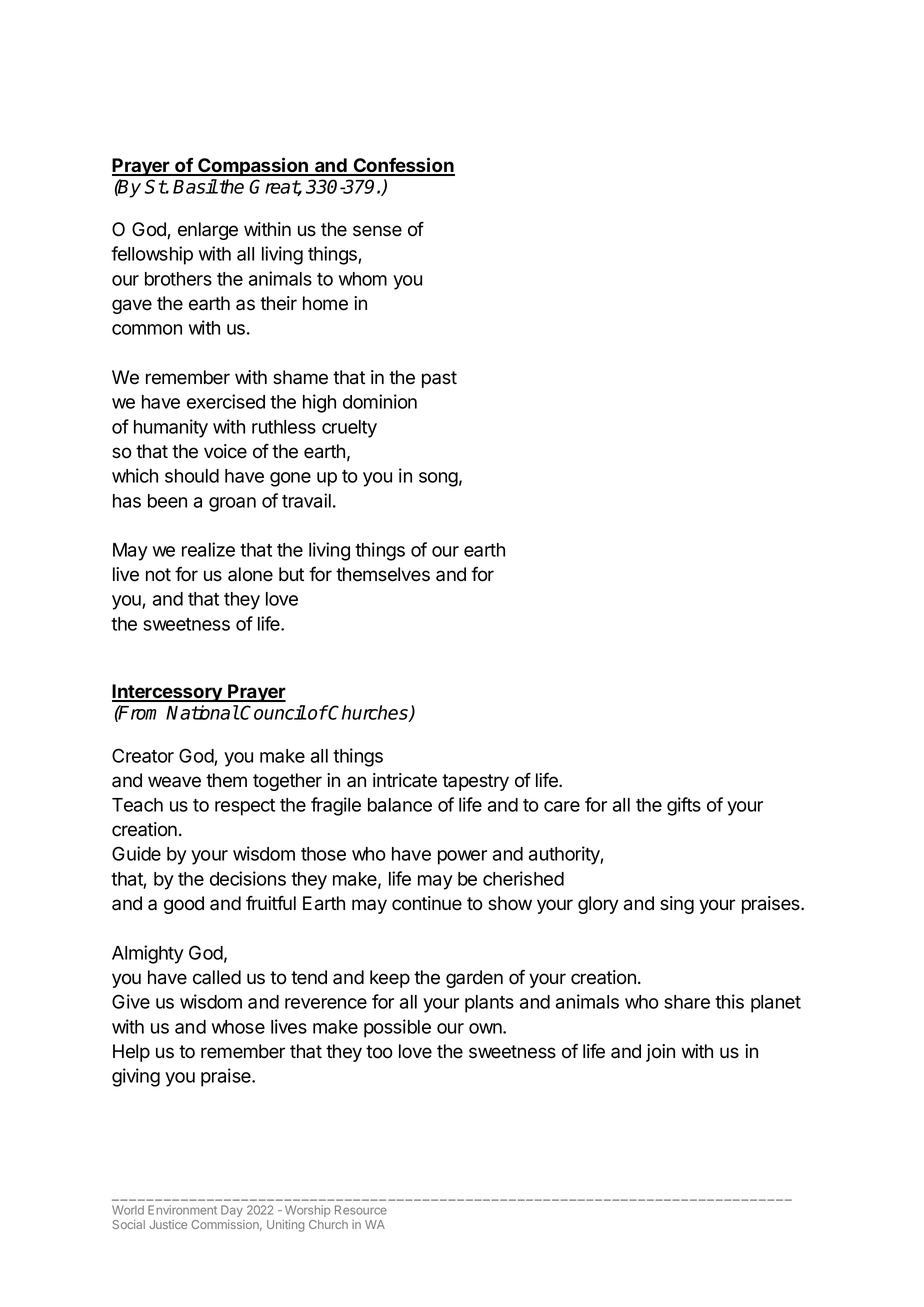  What do you see at coordinates (687, 1002) in the screenshot?
I see `share` at bounding box center [687, 1002].
